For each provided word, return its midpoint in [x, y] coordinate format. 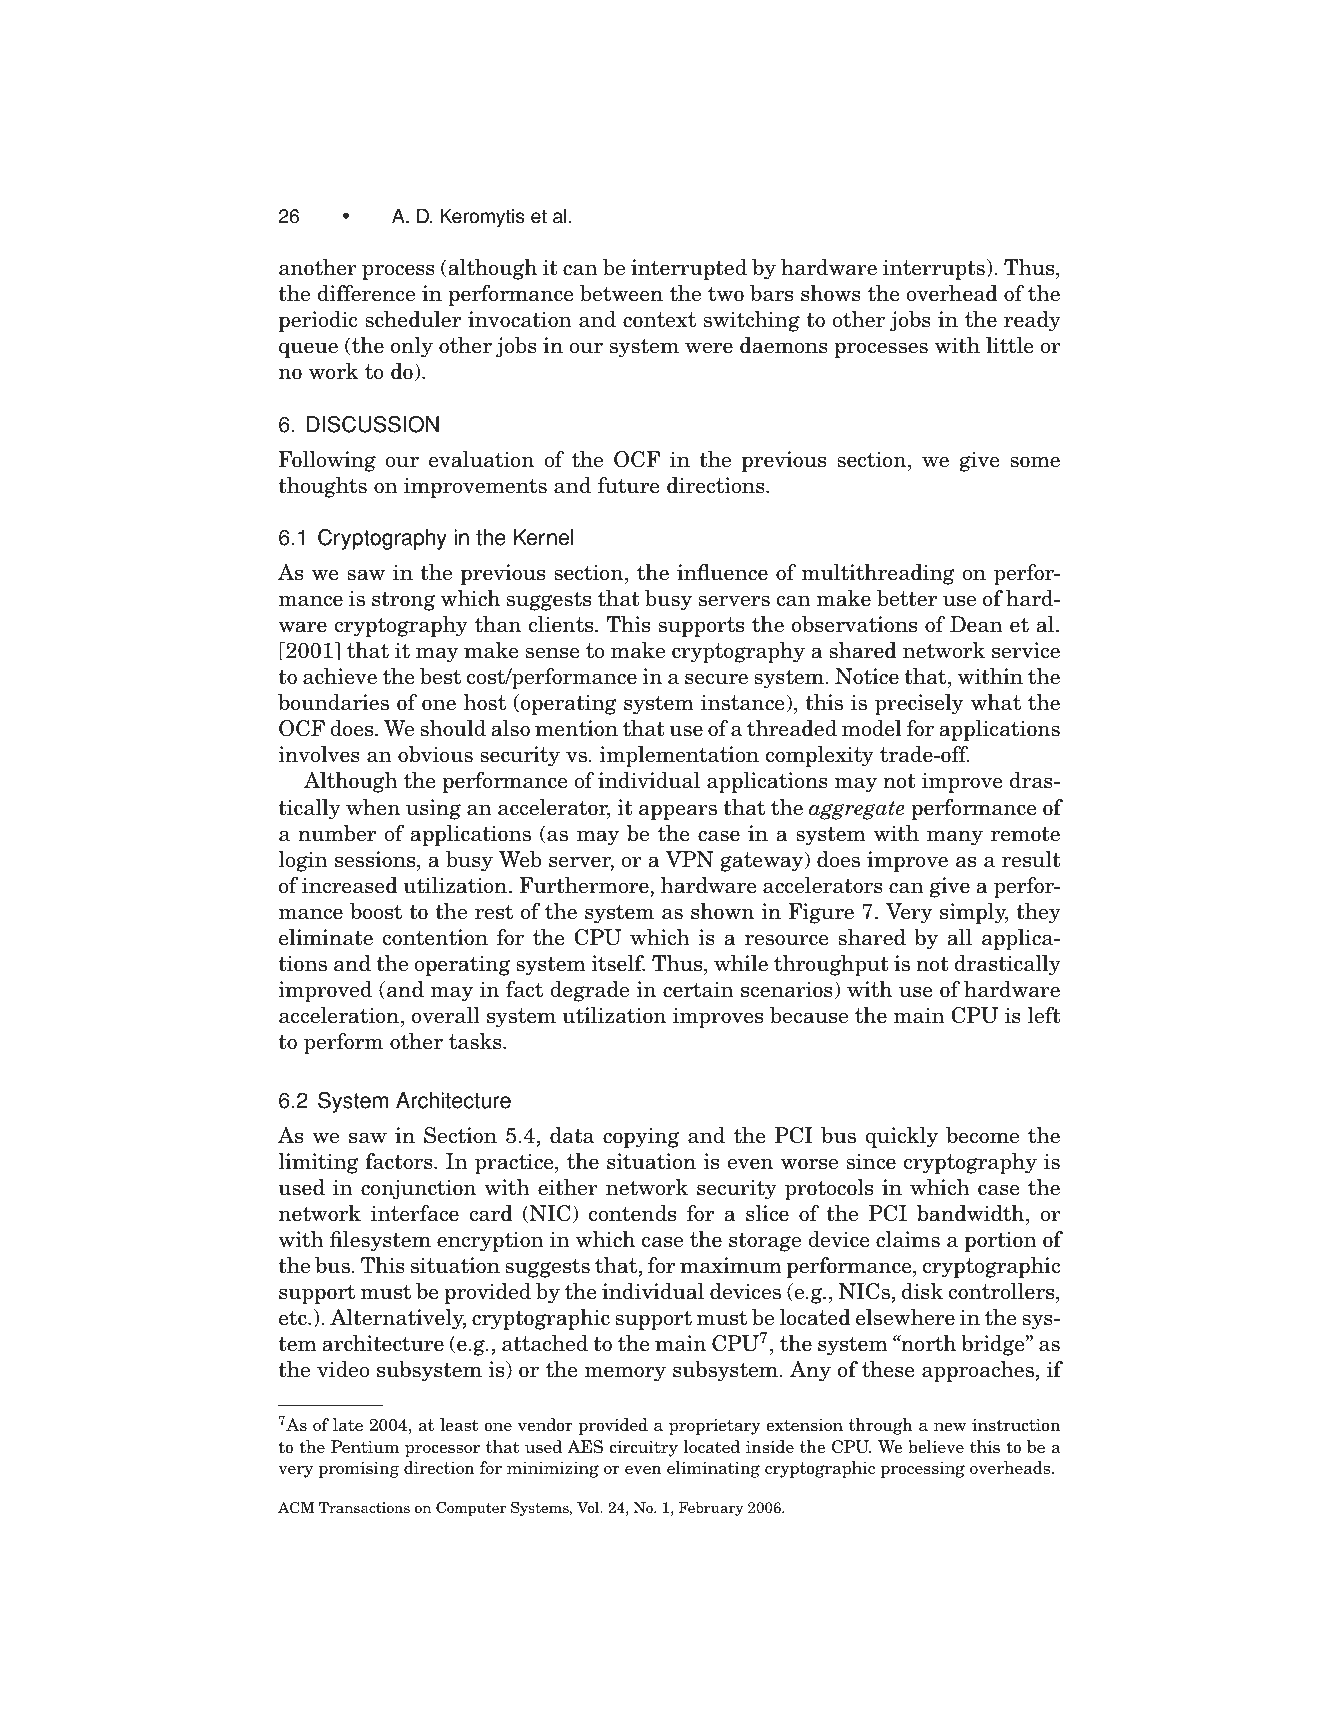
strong [403, 601]
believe [936, 1447]
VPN [690, 859]
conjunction [418, 1189]
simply [974, 913]
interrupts [934, 269]
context [659, 320]
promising [358, 1469]
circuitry [644, 1448]
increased [350, 885]
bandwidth [972, 1213]
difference [366, 293]
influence [722, 572]
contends [632, 1213]
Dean [976, 624]
